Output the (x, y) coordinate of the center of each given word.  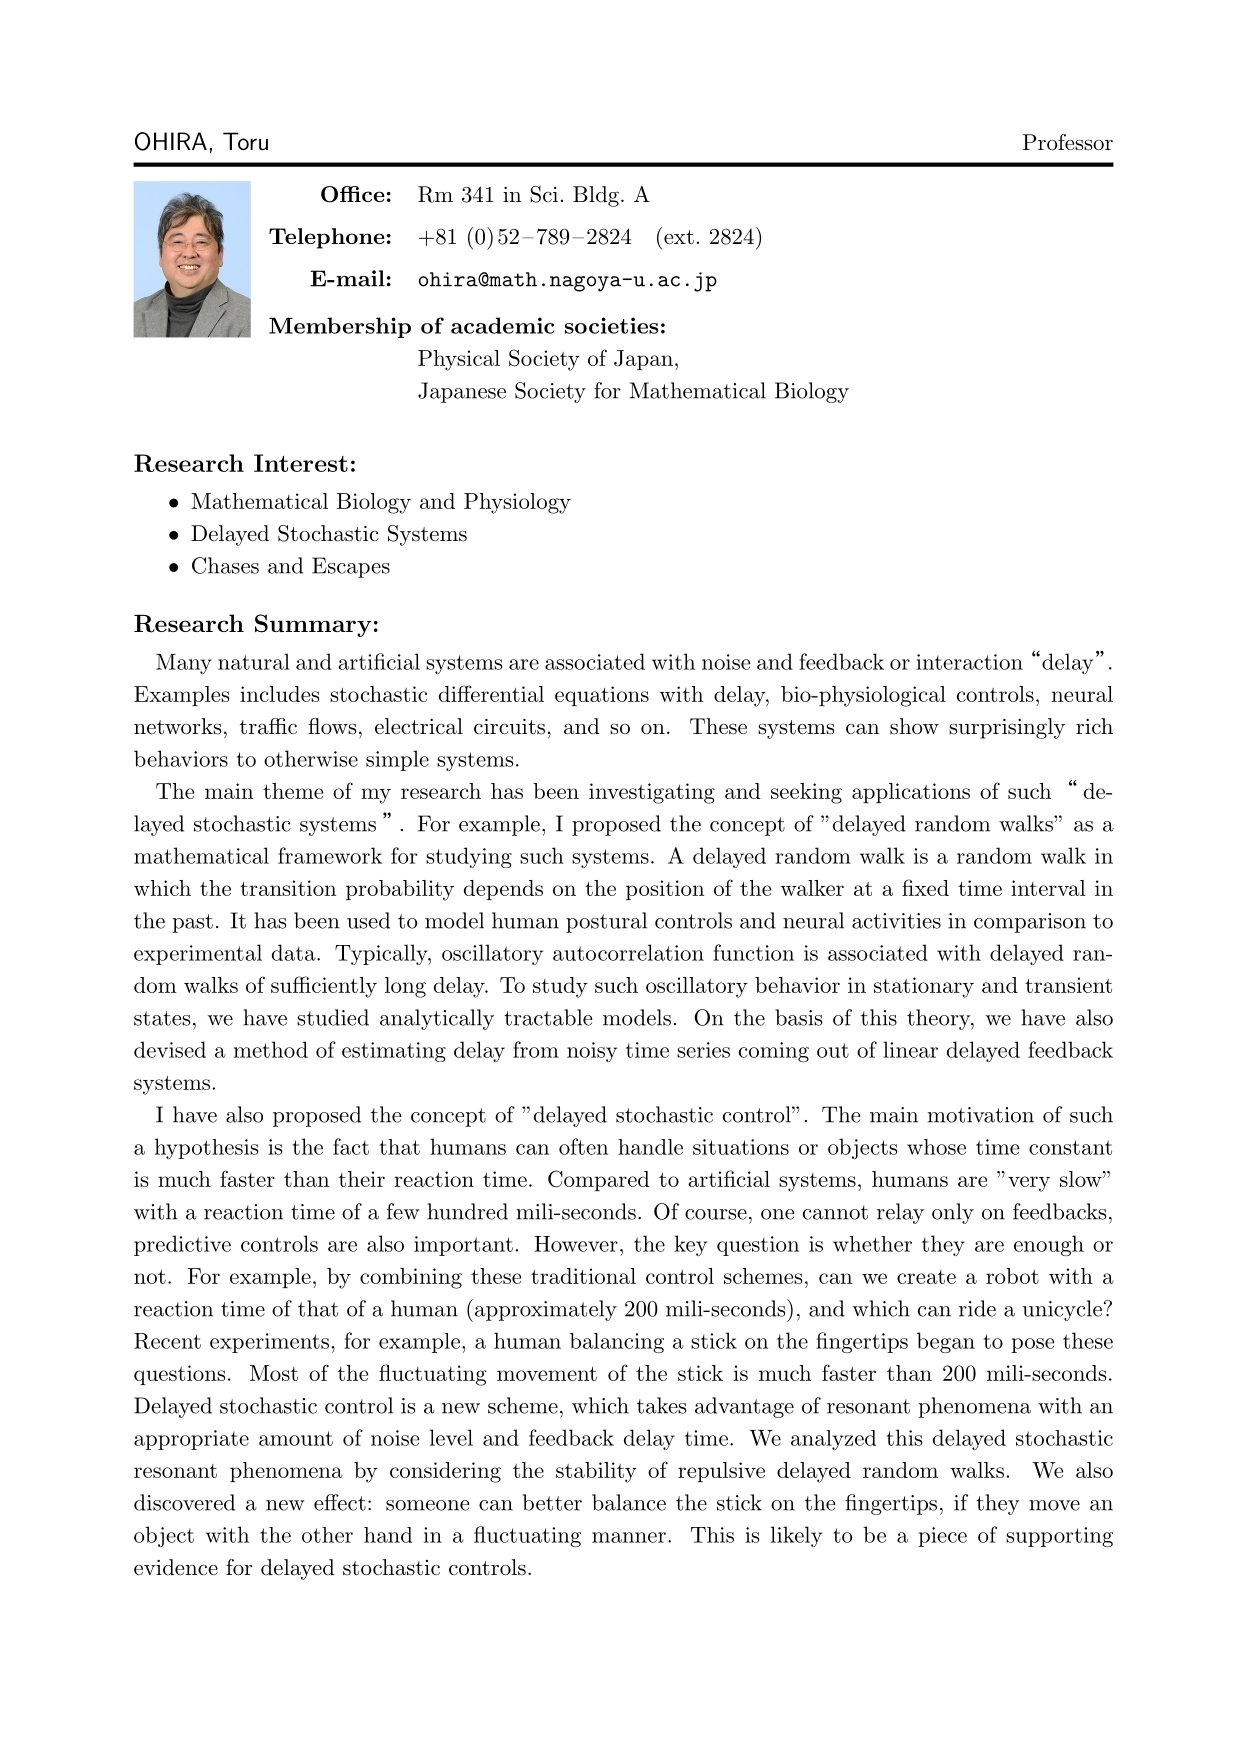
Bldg (596, 196)
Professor (1068, 142)
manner (629, 1537)
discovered (184, 1502)
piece (942, 1537)
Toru (245, 141)
